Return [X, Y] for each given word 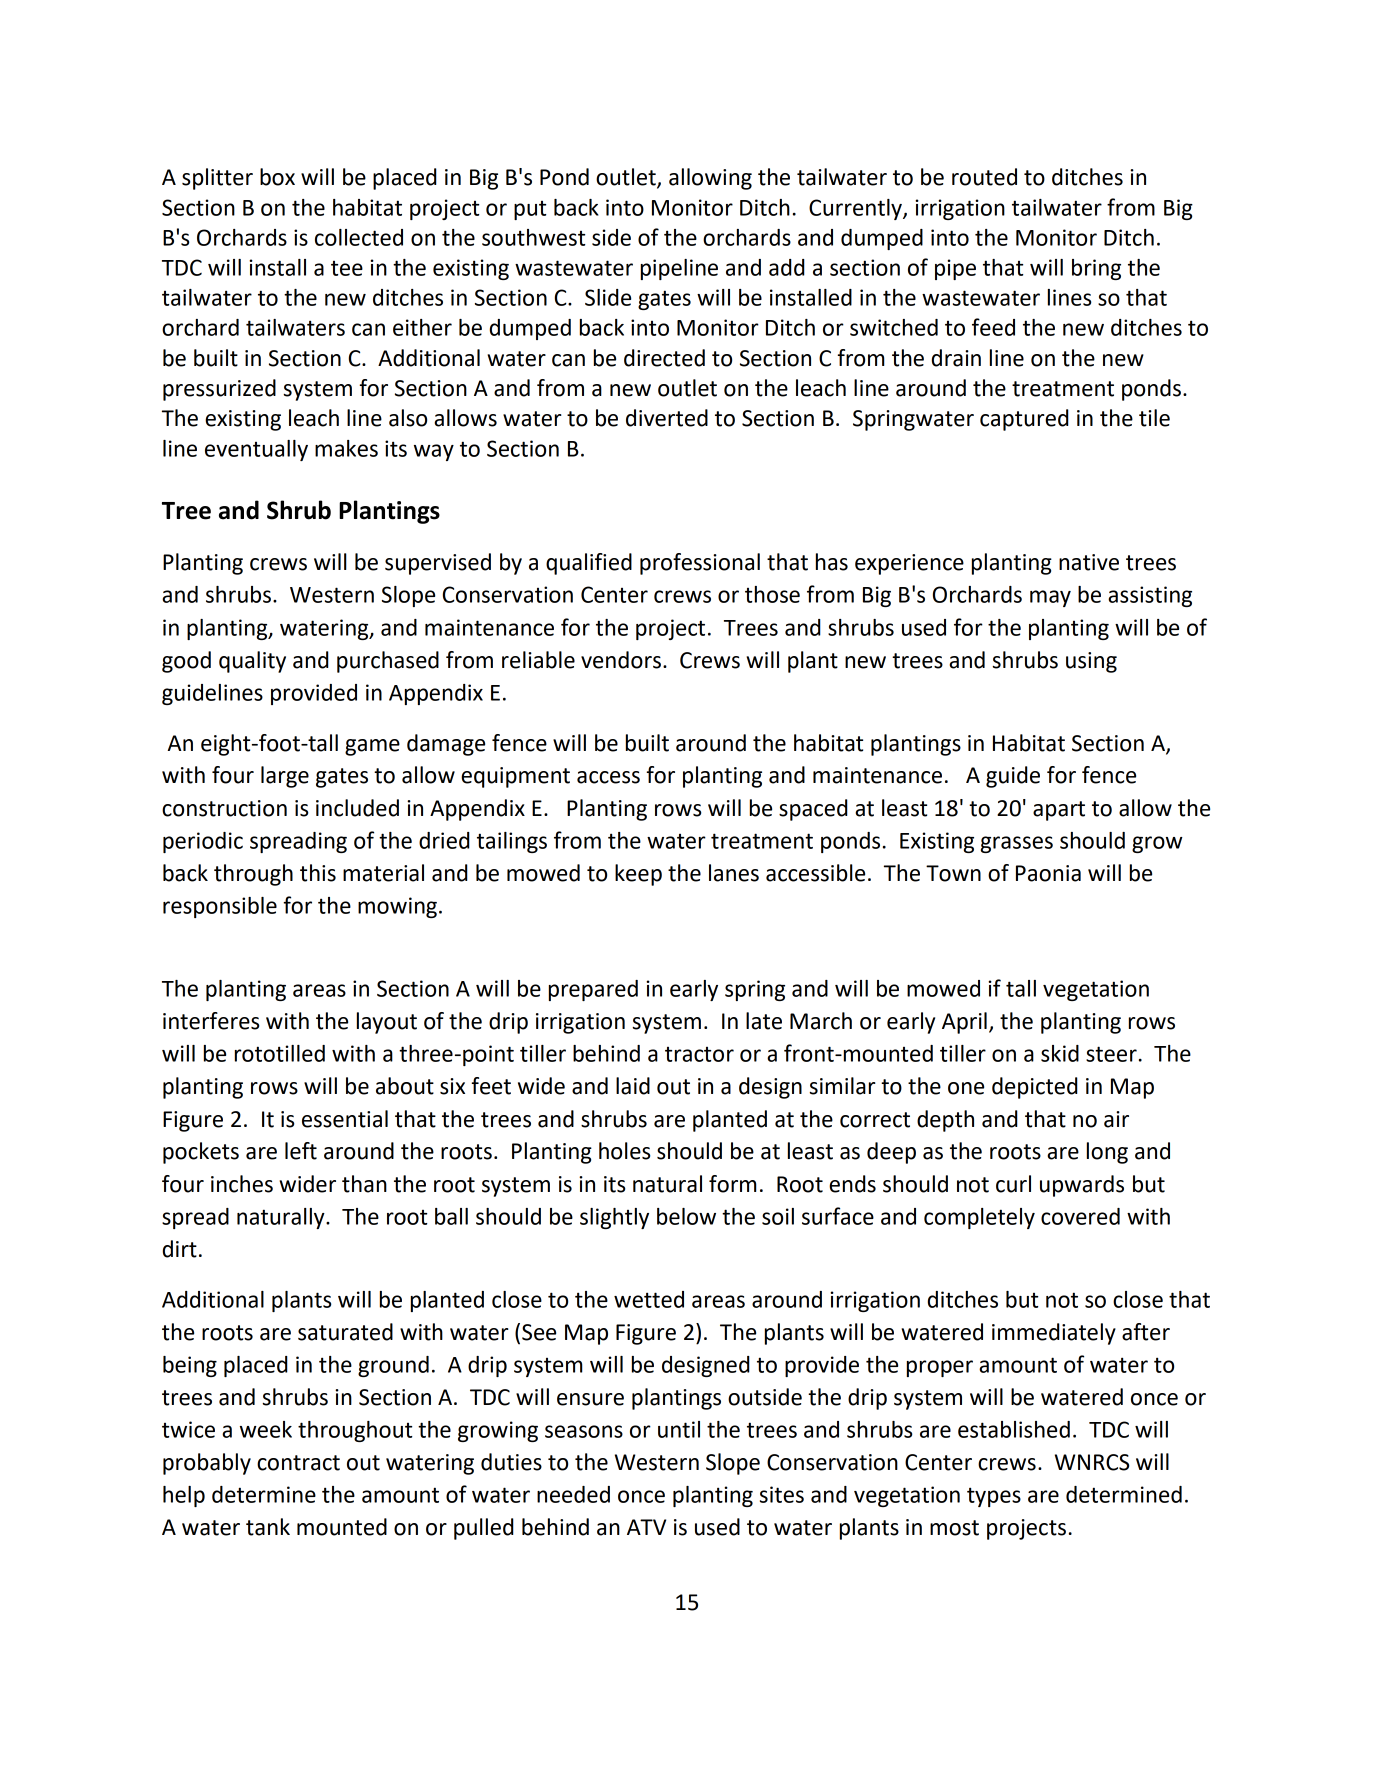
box [277, 177]
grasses [1017, 844]
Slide [608, 297]
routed [984, 177]
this [318, 873]
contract [298, 1463]
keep [638, 875]
